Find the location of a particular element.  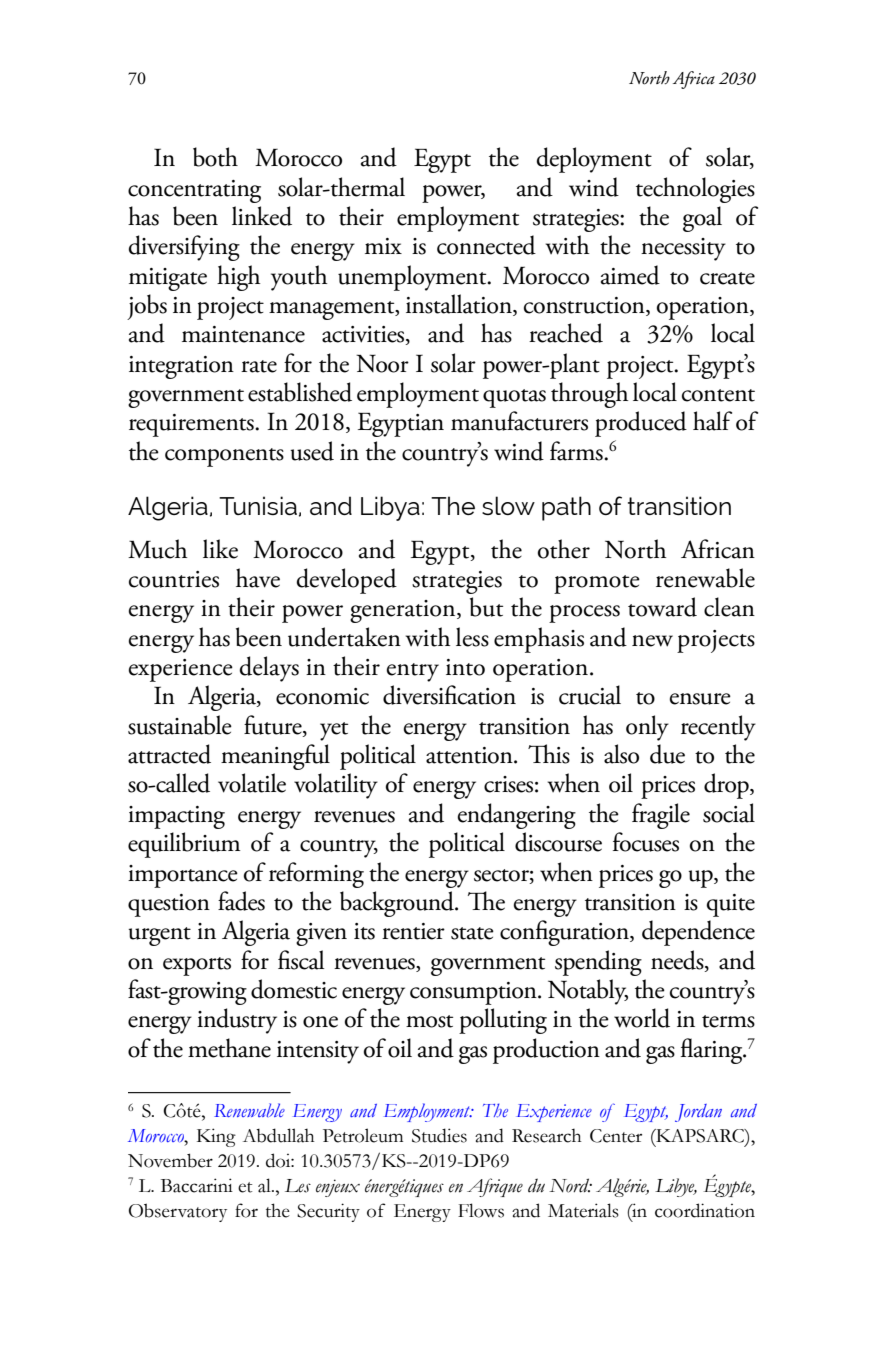

technologies is located at coordinates (695, 190).
